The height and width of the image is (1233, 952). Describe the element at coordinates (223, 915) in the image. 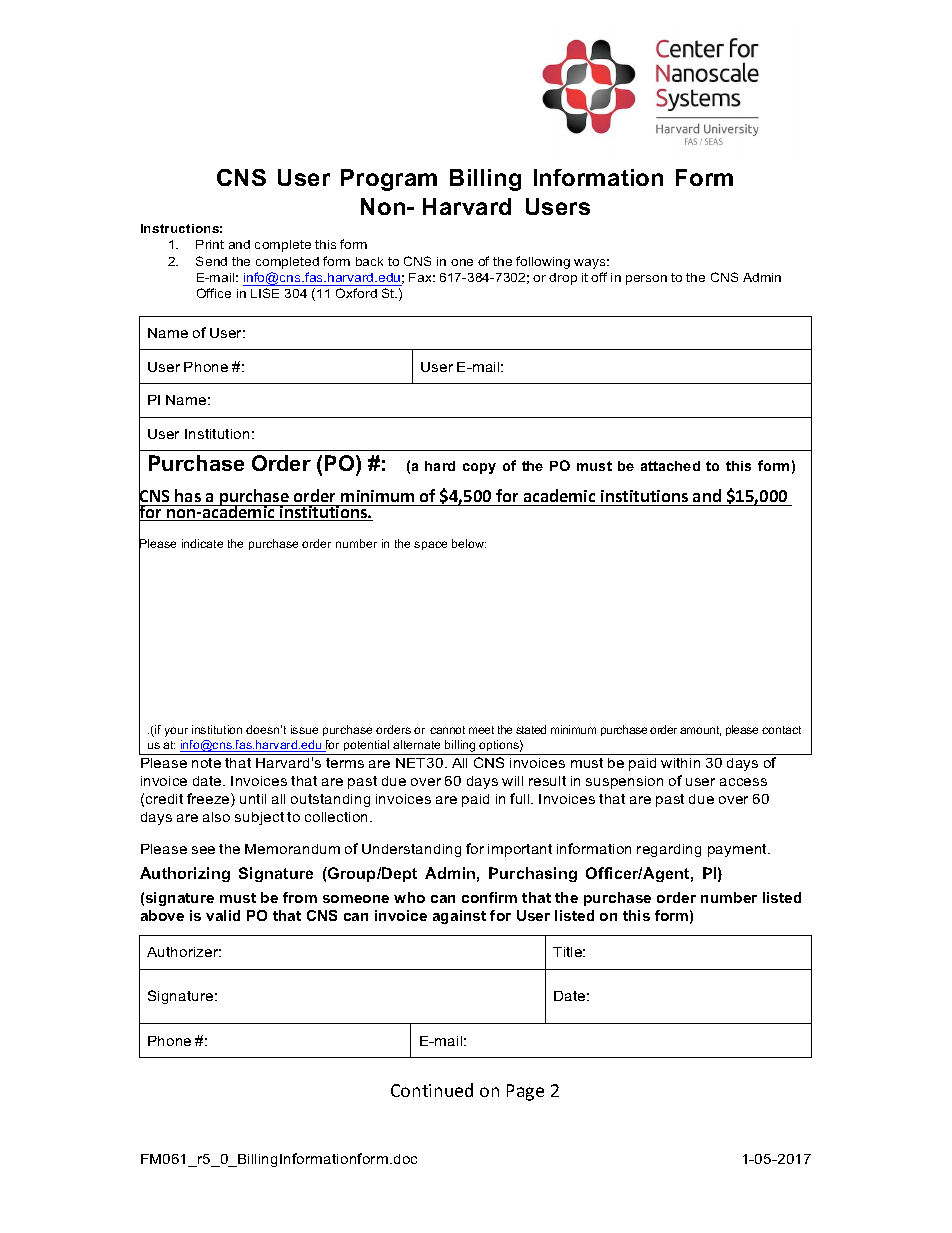

I see `valid` at that location.
